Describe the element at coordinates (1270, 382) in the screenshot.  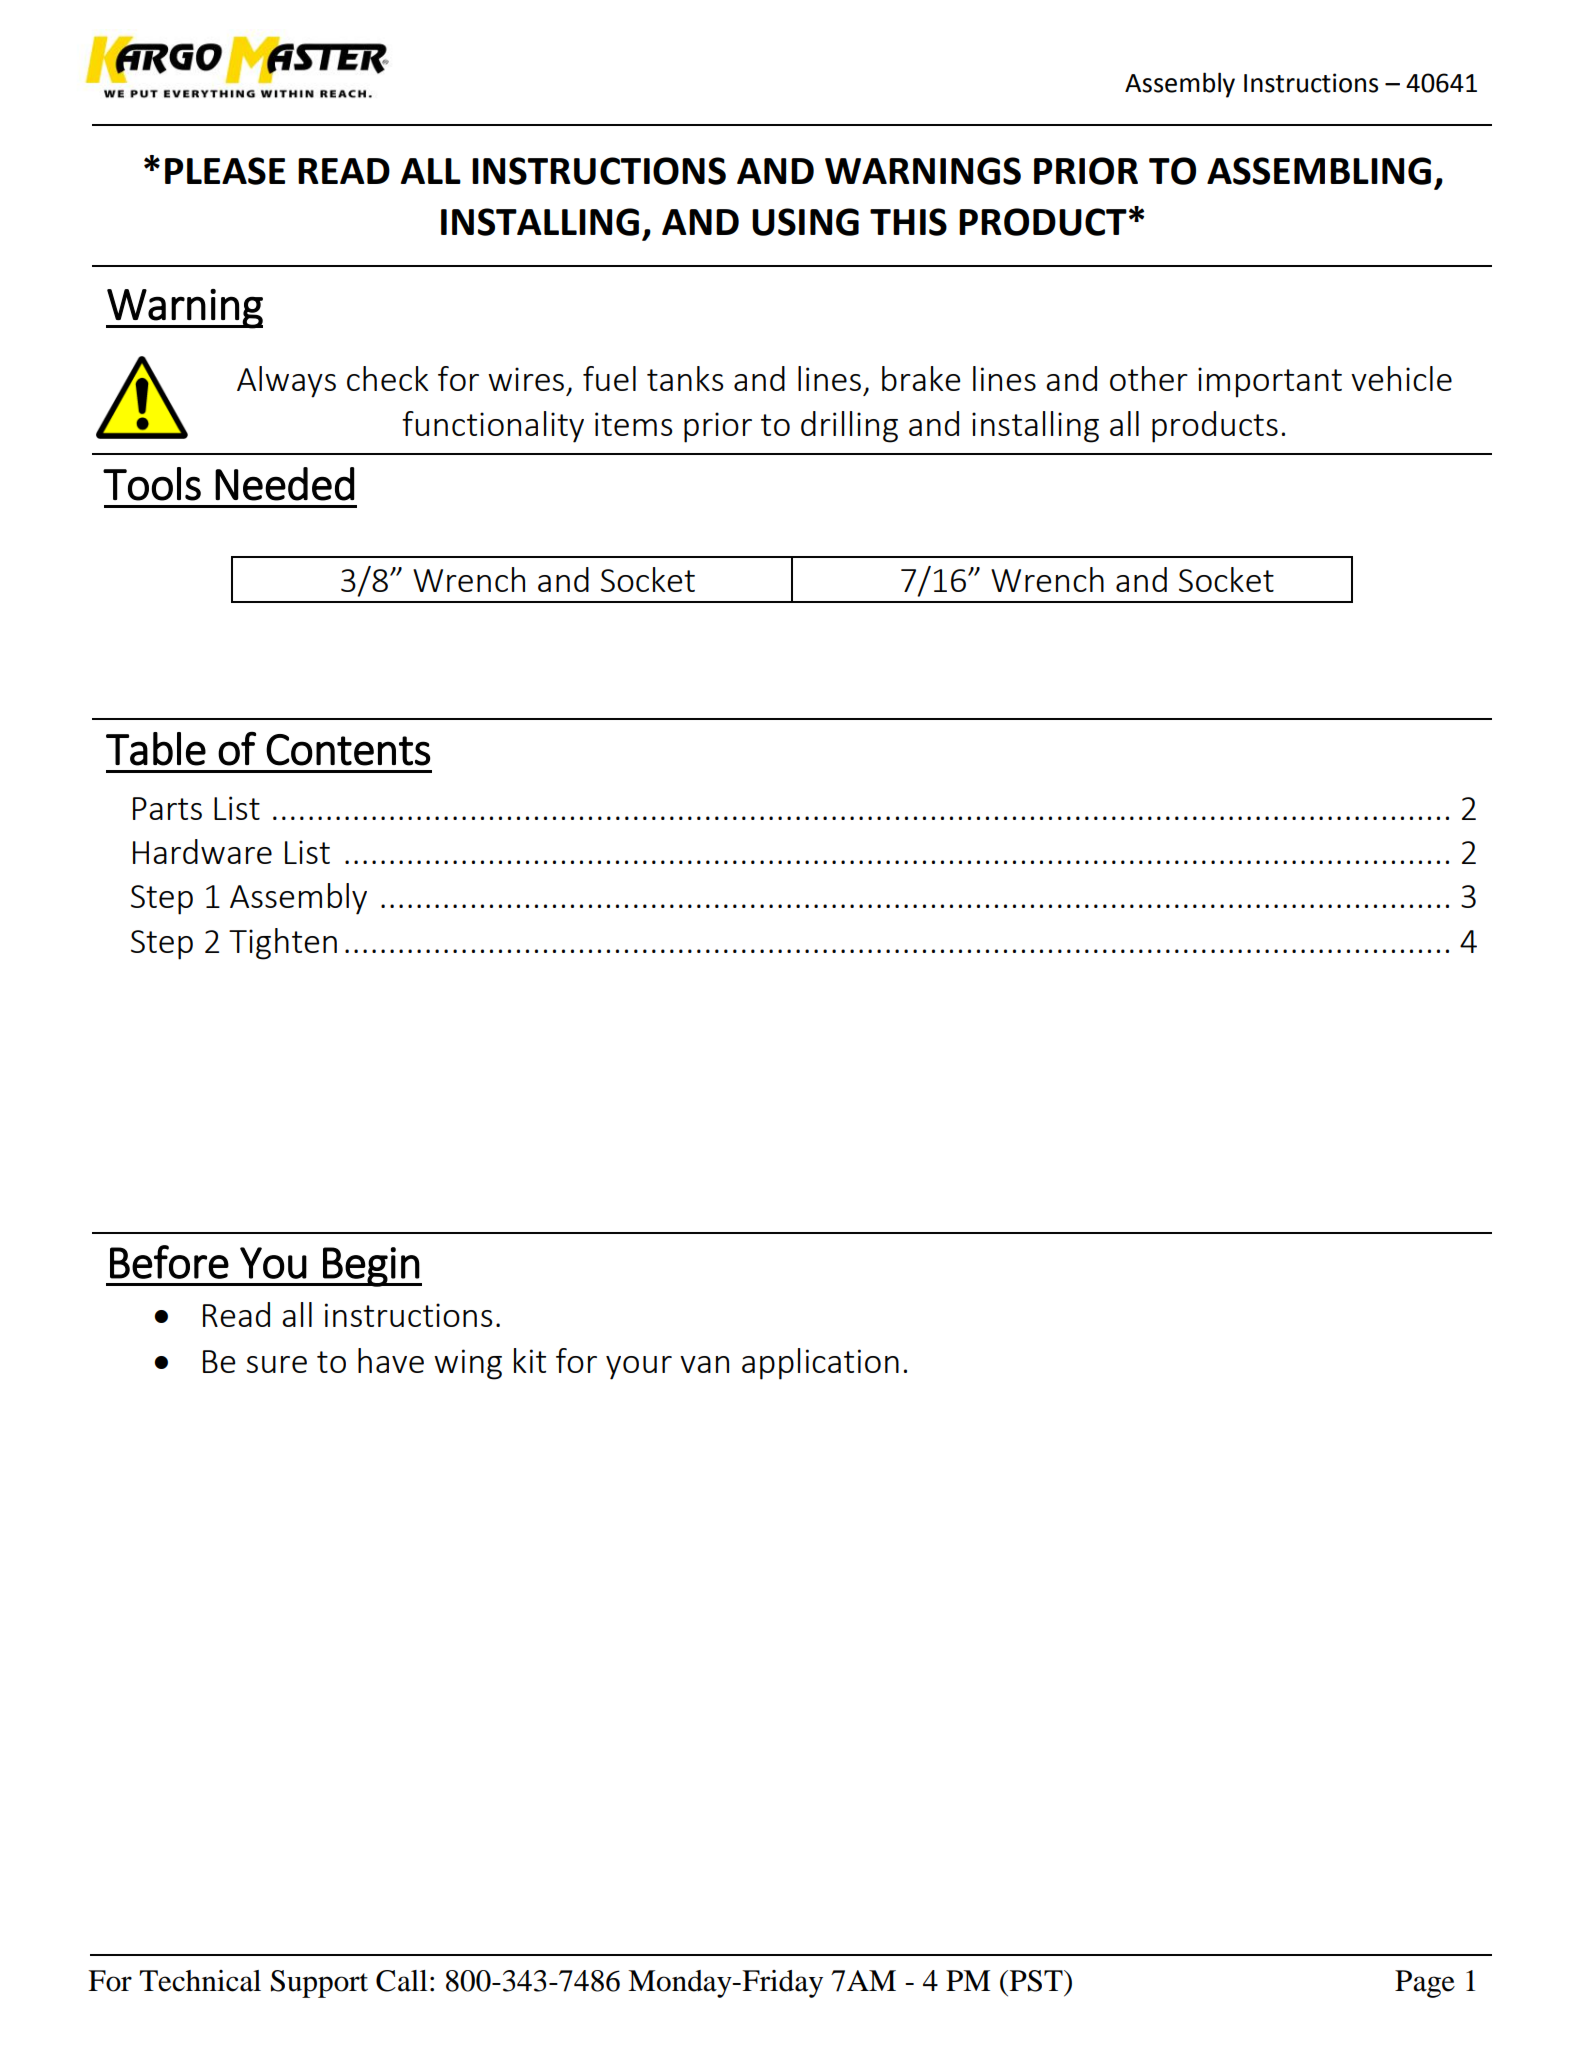
I see `important` at that location.
